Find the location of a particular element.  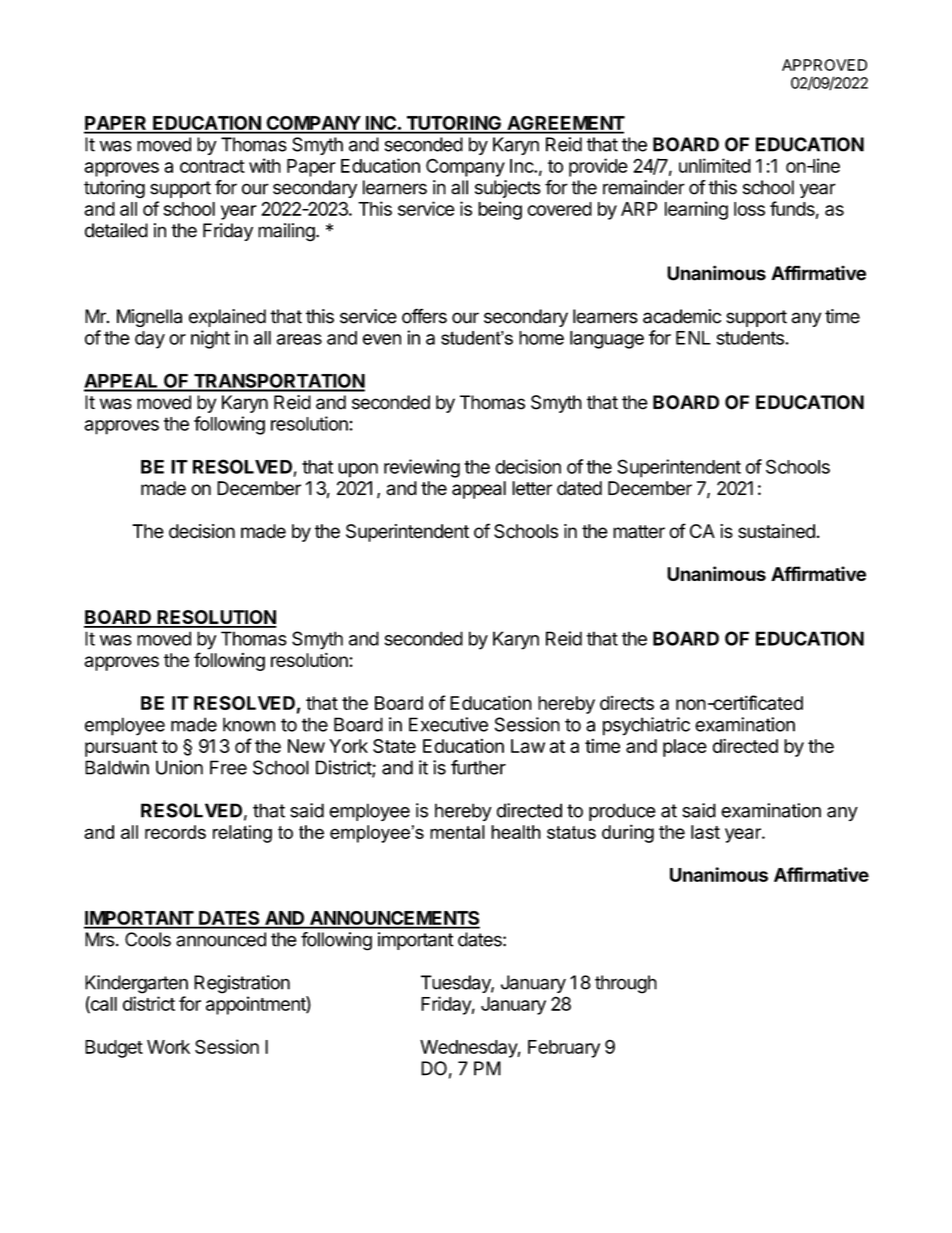

contract is located at coordinates (212, 166).
